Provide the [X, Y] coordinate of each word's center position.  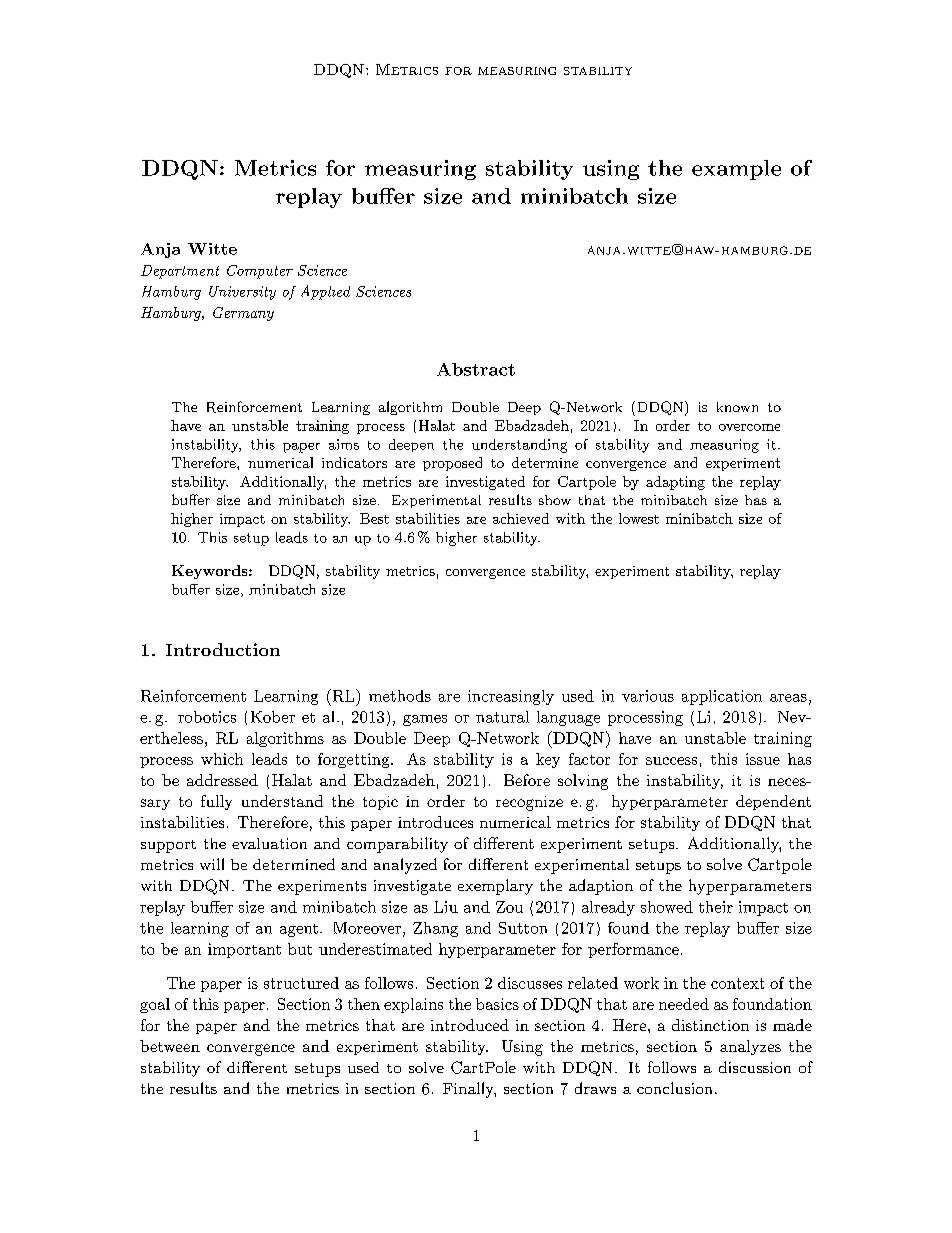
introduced [470, 1025]
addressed [222, 780]
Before [527, 780]
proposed [452, 464]
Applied [325, 292]
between [170, 1046]
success [671, 761]
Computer [260, 272]
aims [344, 444]
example [736, 170]
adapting [675, 483]
